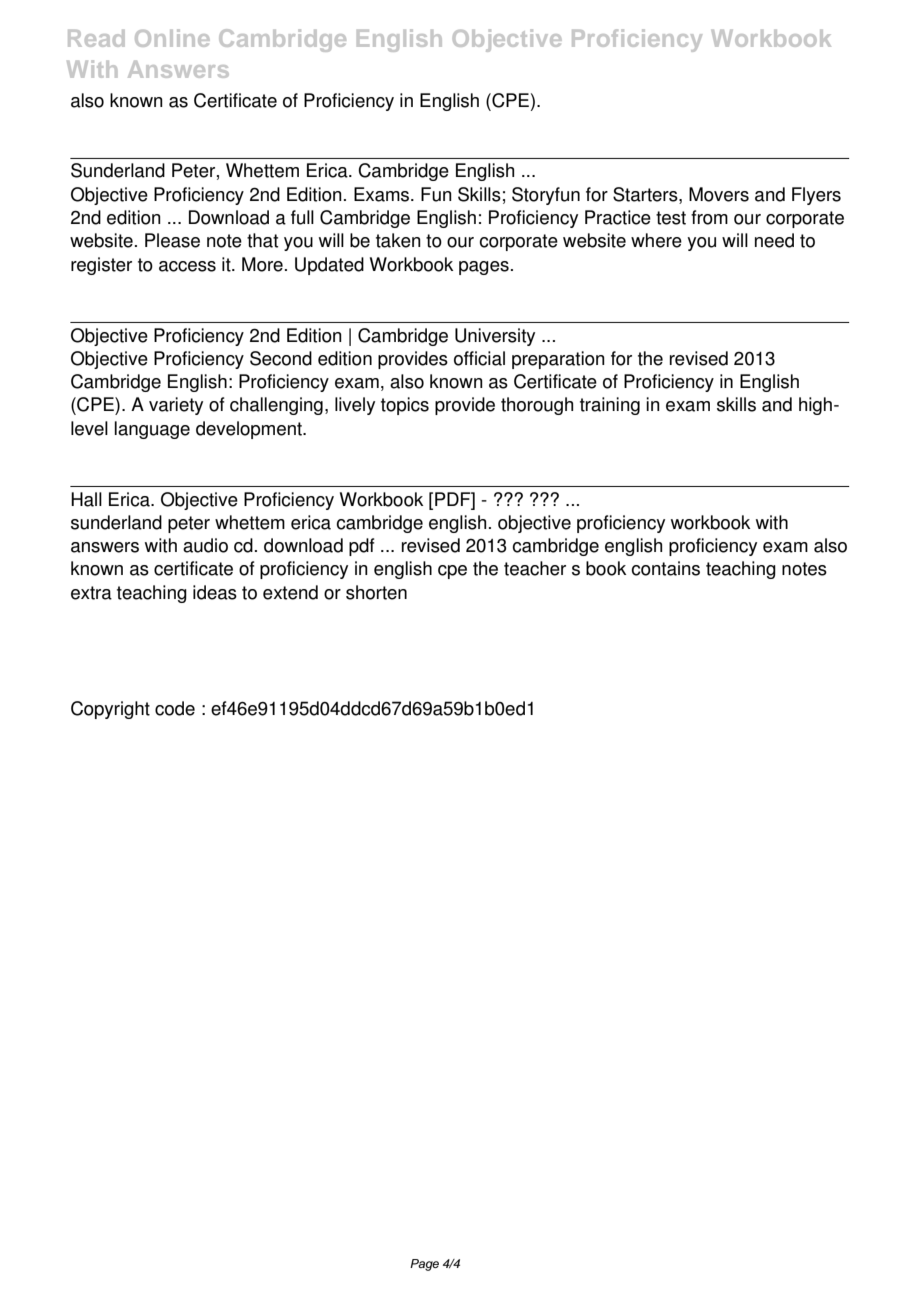 This document has height=1308, width=924. Describe the element at coordinates (709, 217) in the document. I see `from` at that location.
